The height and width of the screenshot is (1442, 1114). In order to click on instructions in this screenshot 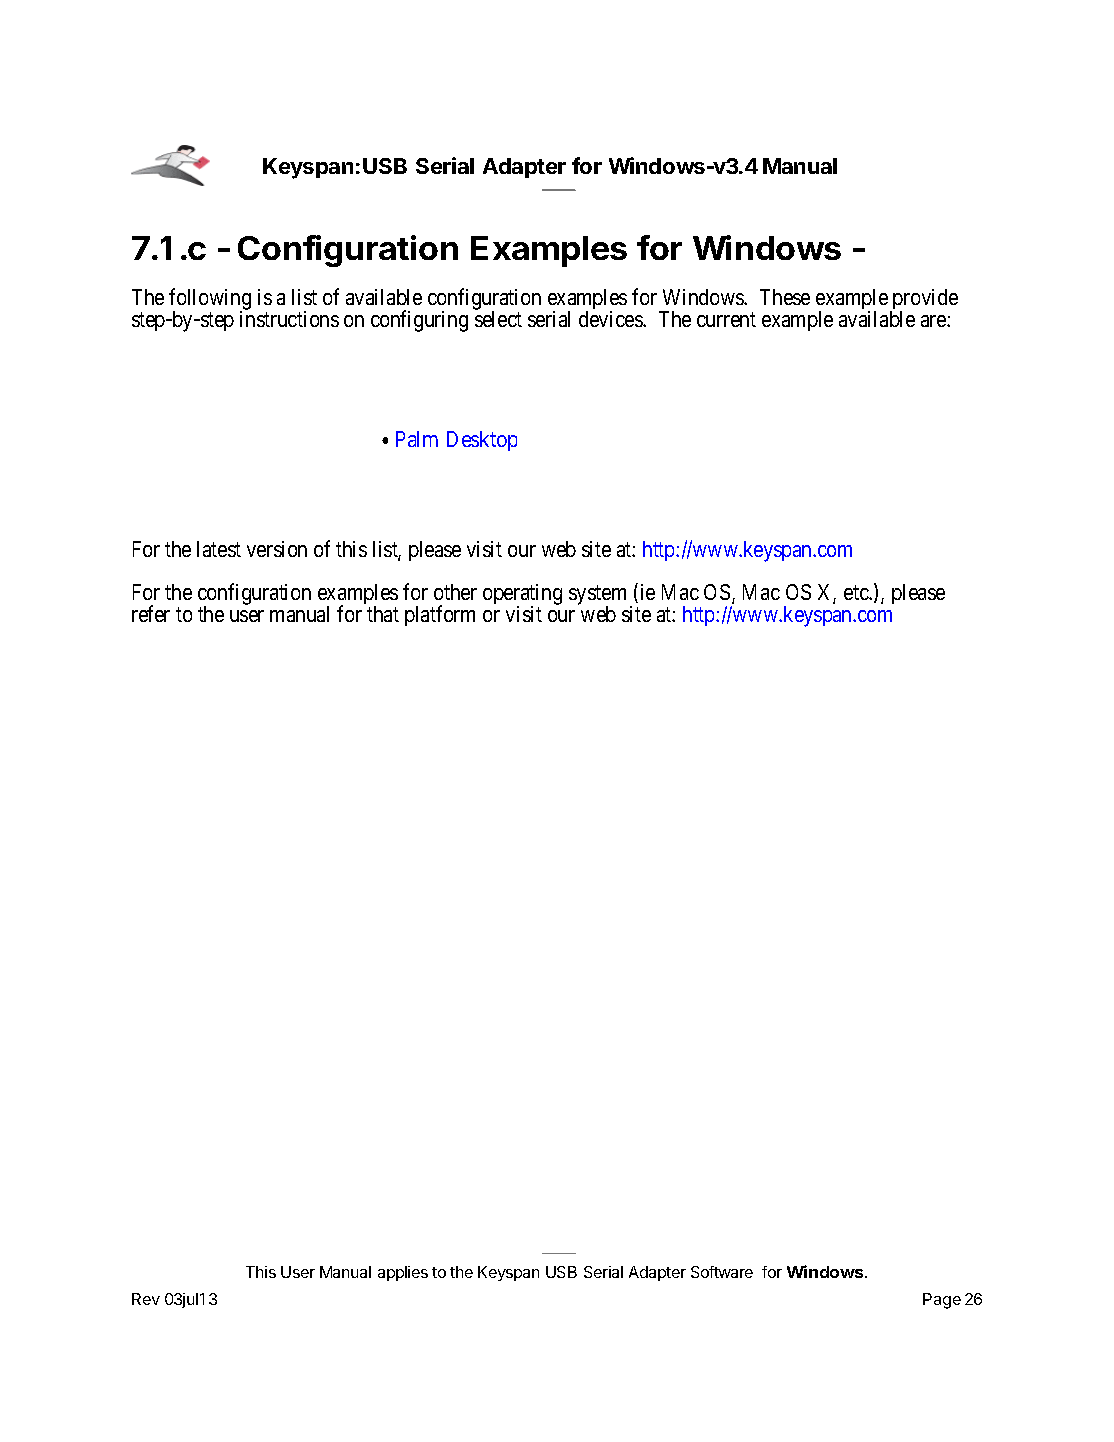, I will do `click(289, 319)`.
